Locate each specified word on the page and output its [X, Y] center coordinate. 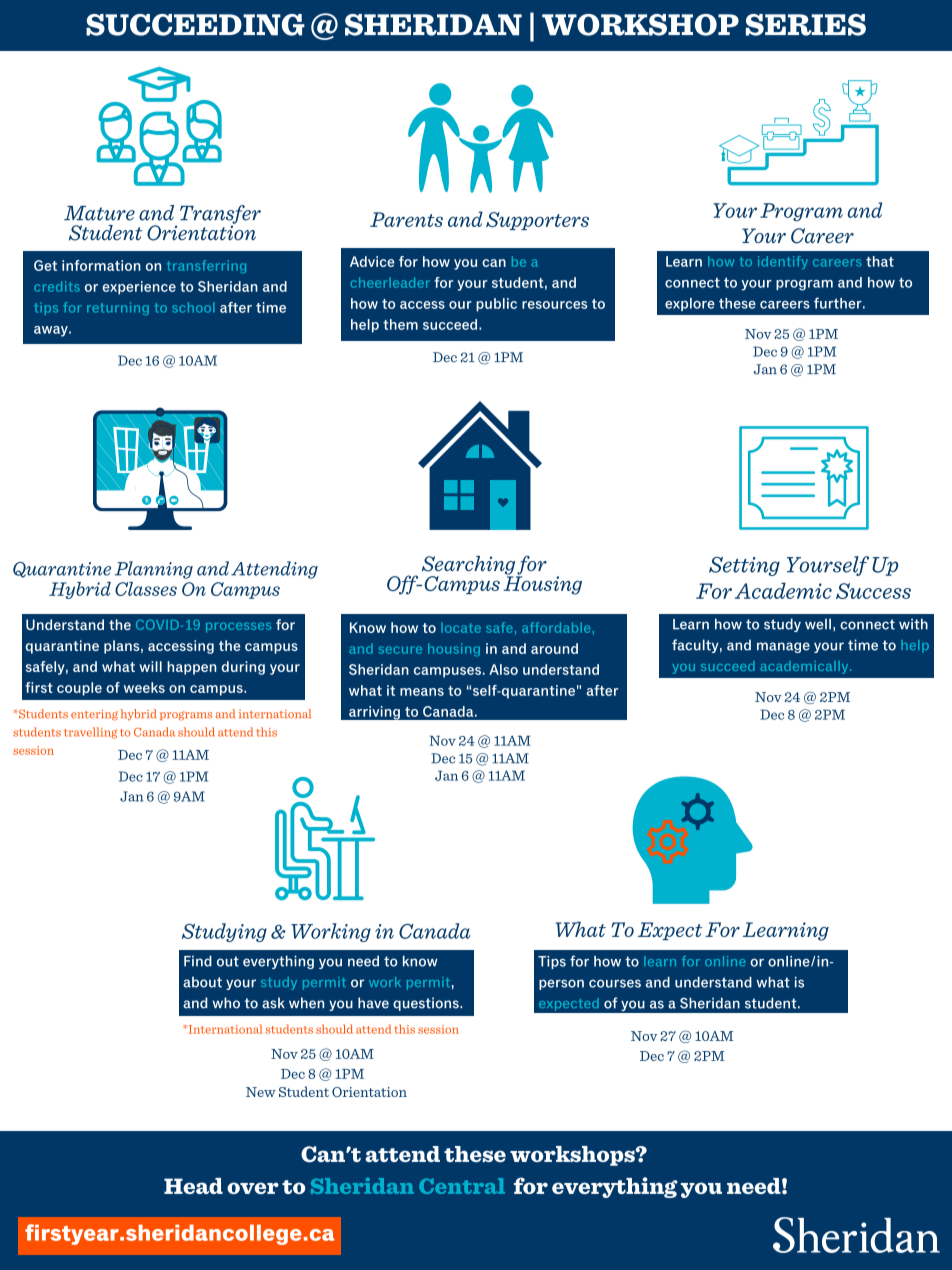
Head [193, 1186]
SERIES [806, 25]
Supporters [537, 221]
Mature [99, 213]
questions [427, 1004]
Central [462, 1186]
